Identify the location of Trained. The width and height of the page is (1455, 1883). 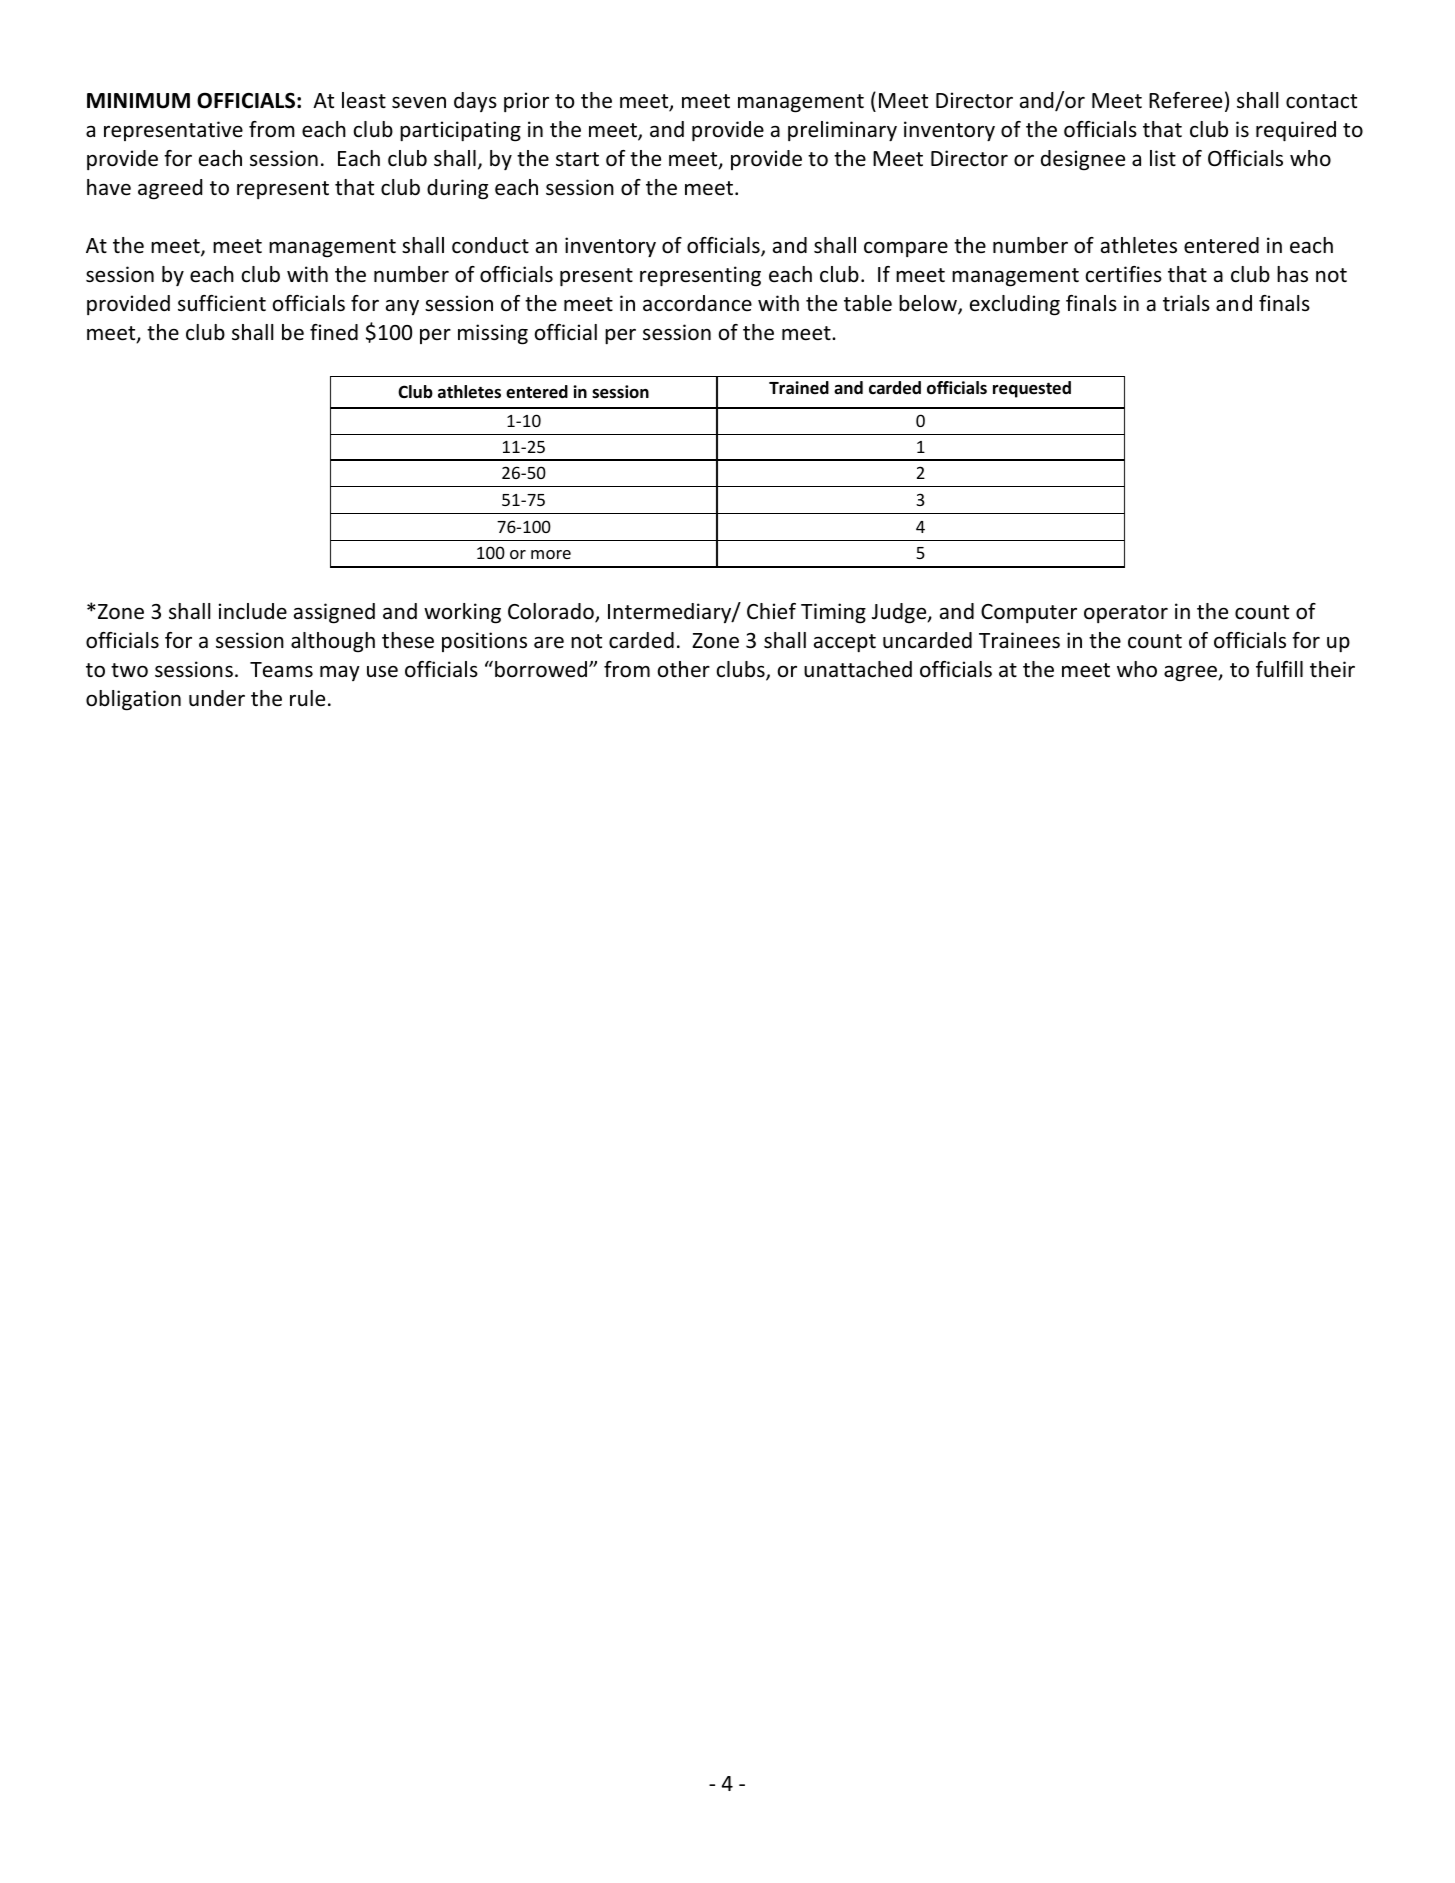
(799, 388).
